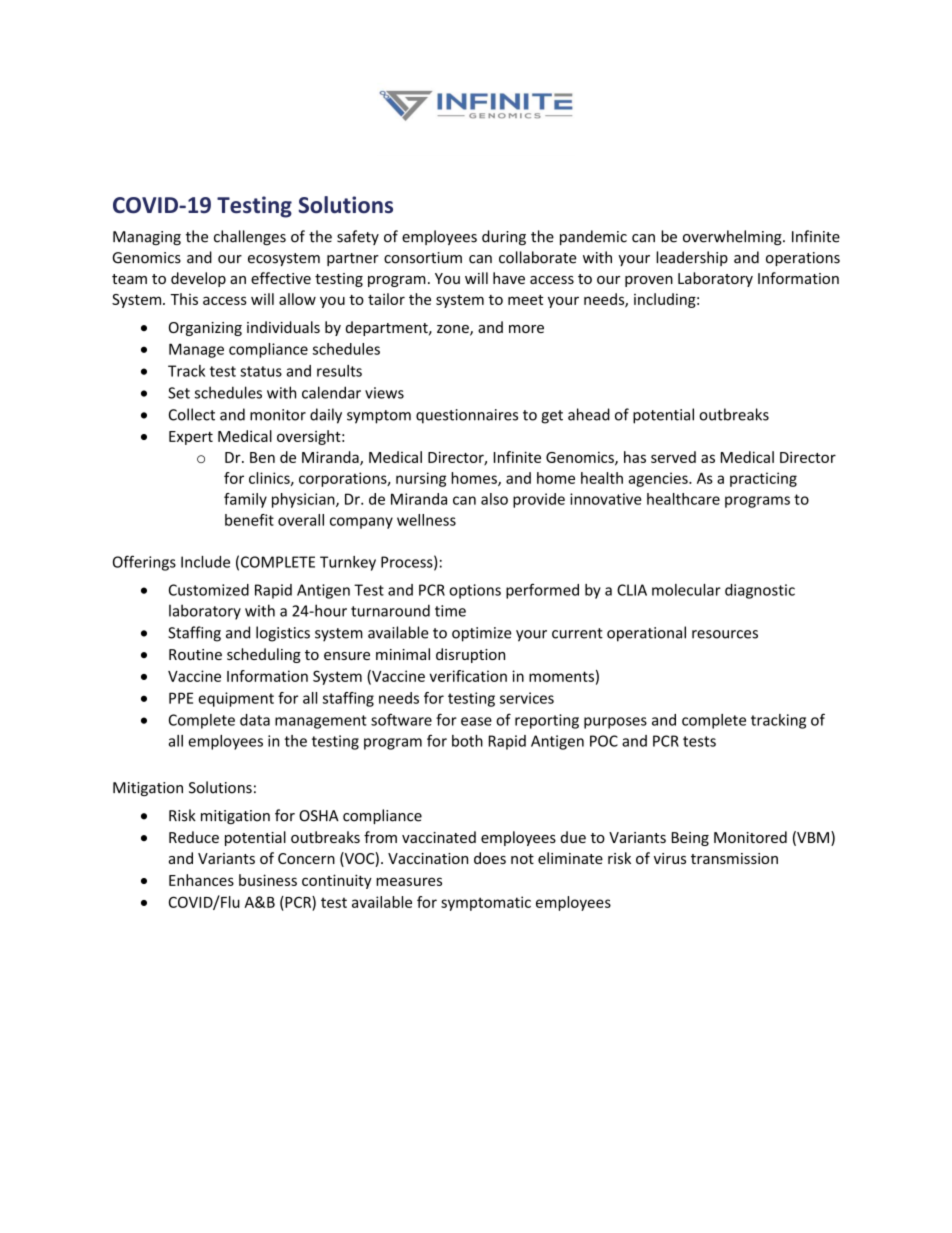 Image resolution: width=952 pixels, height=1233 pixels. I want to click on ease, so click(476, 721).
